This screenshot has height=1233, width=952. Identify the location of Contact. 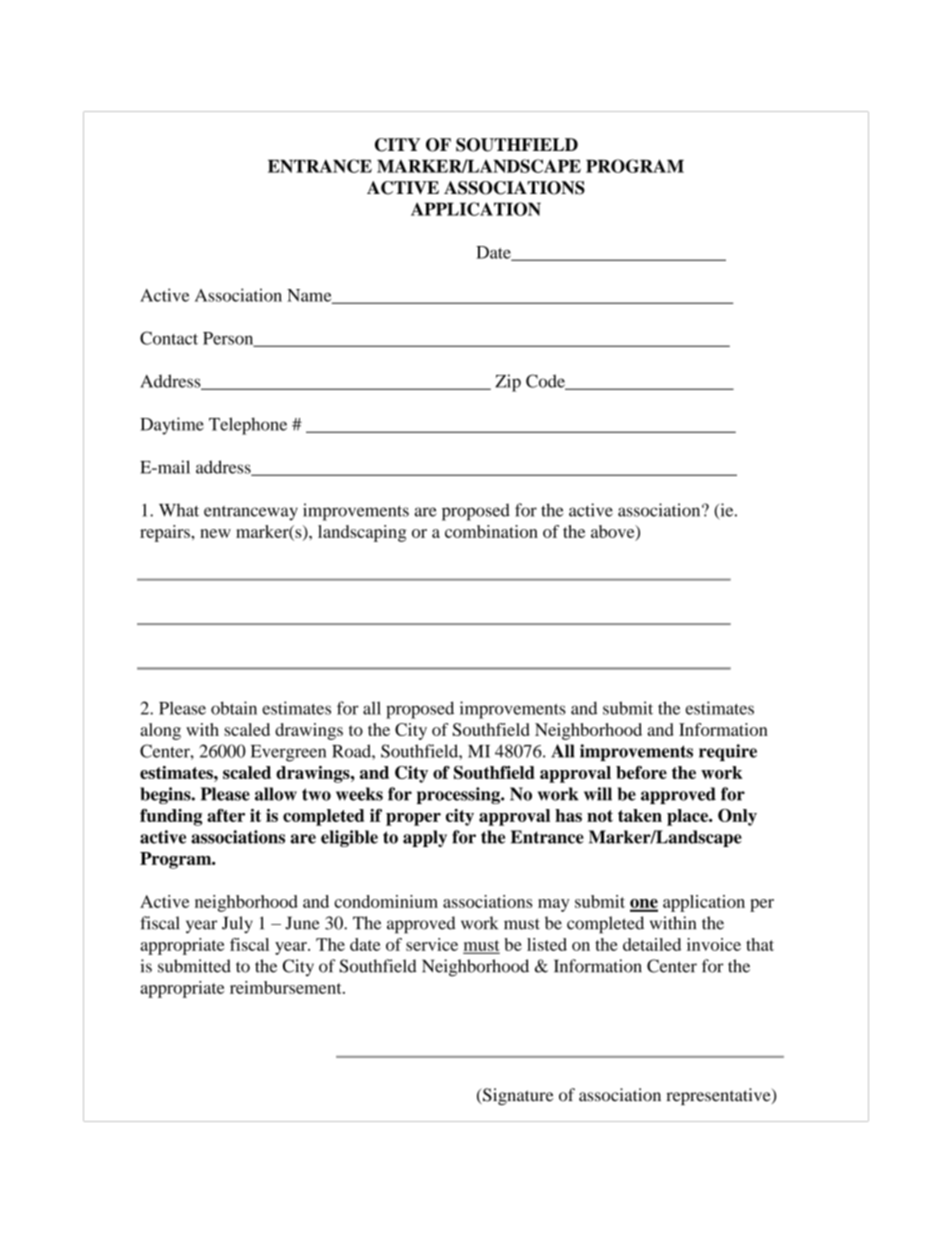
(169, 338).
